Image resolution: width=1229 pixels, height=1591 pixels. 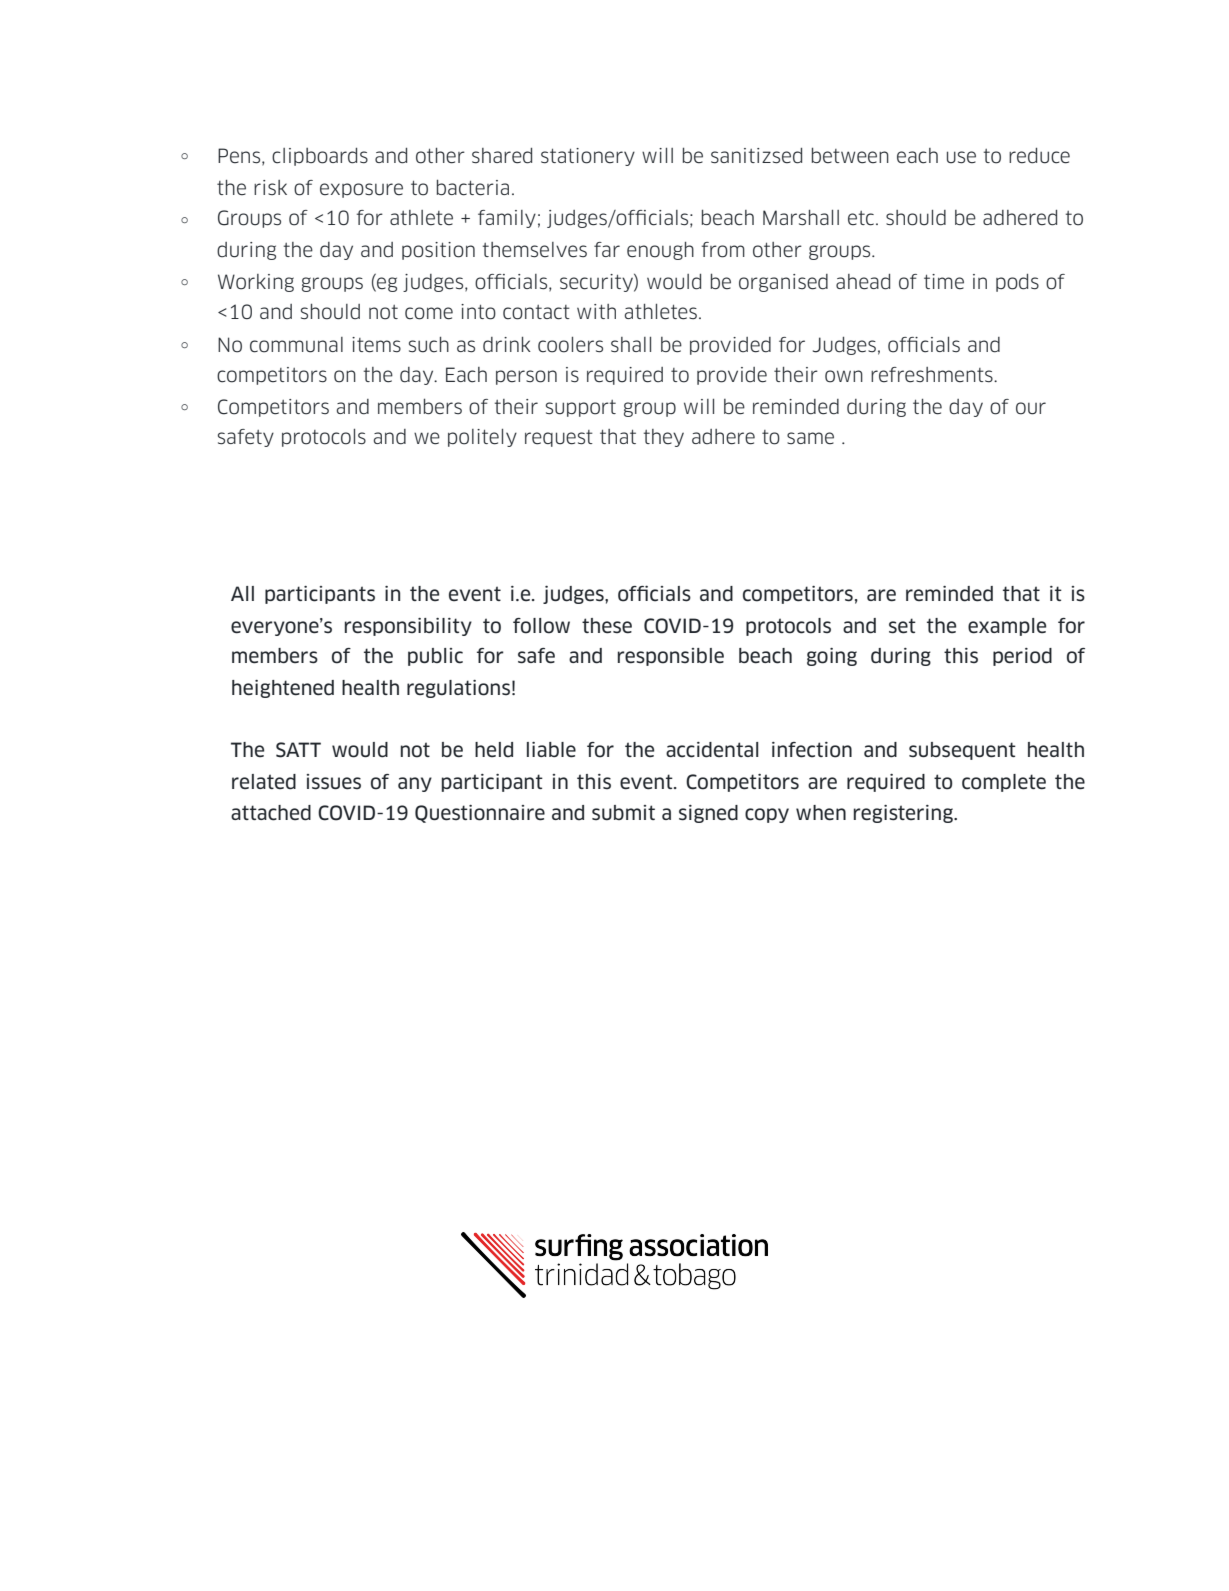 I want to click on stationery, so click(x=588, y=157).
